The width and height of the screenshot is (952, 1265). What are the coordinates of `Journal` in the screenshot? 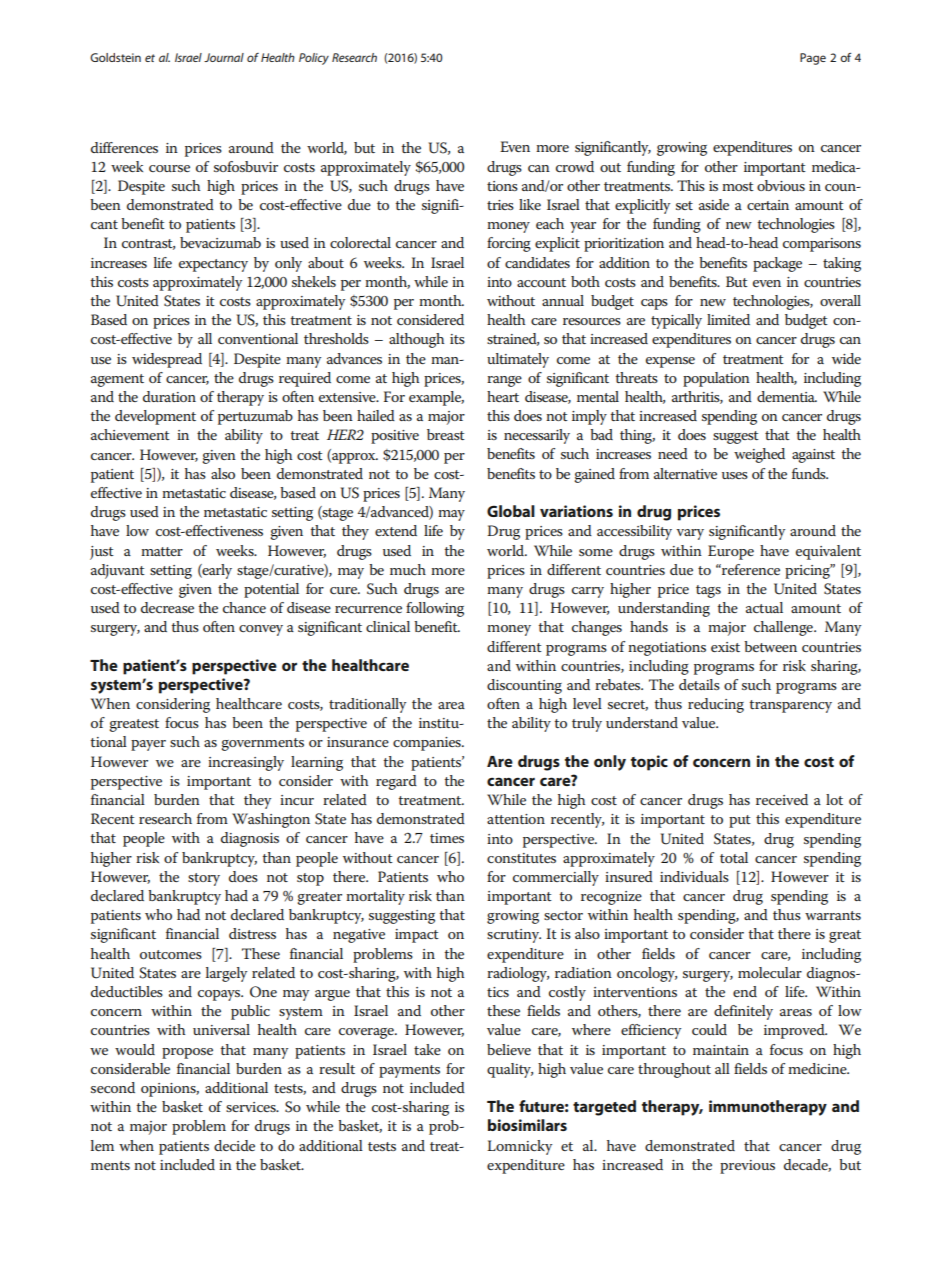 It's located at (224, 57).
